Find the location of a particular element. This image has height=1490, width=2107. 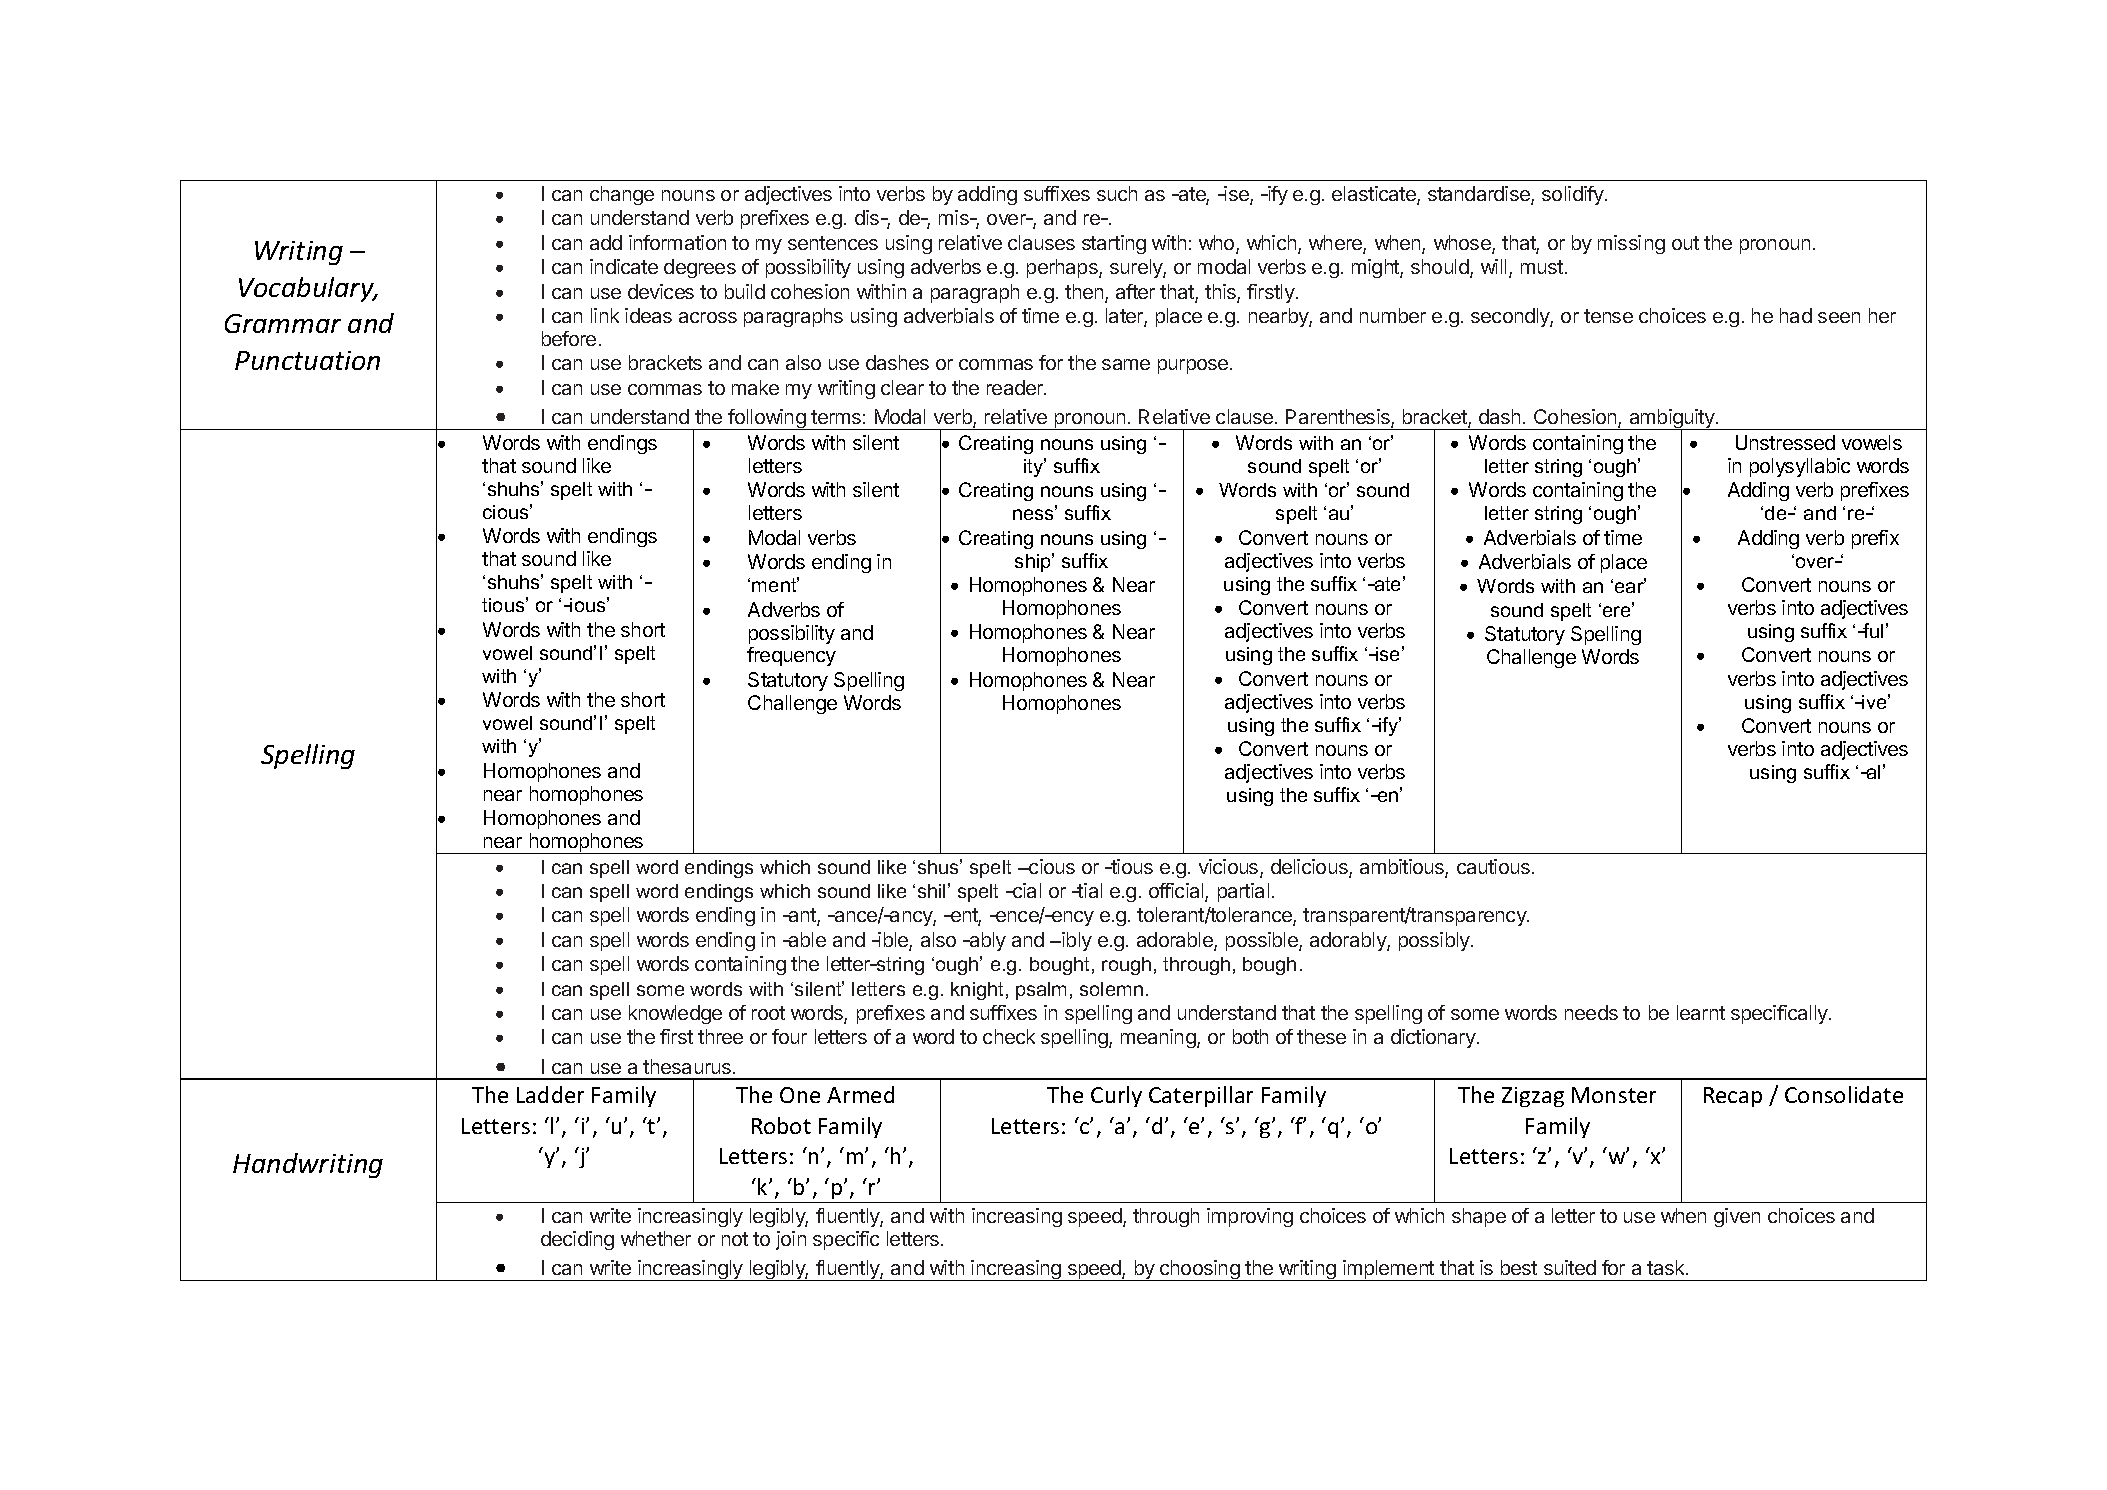

ness is located at coordinates (1034, 514).
